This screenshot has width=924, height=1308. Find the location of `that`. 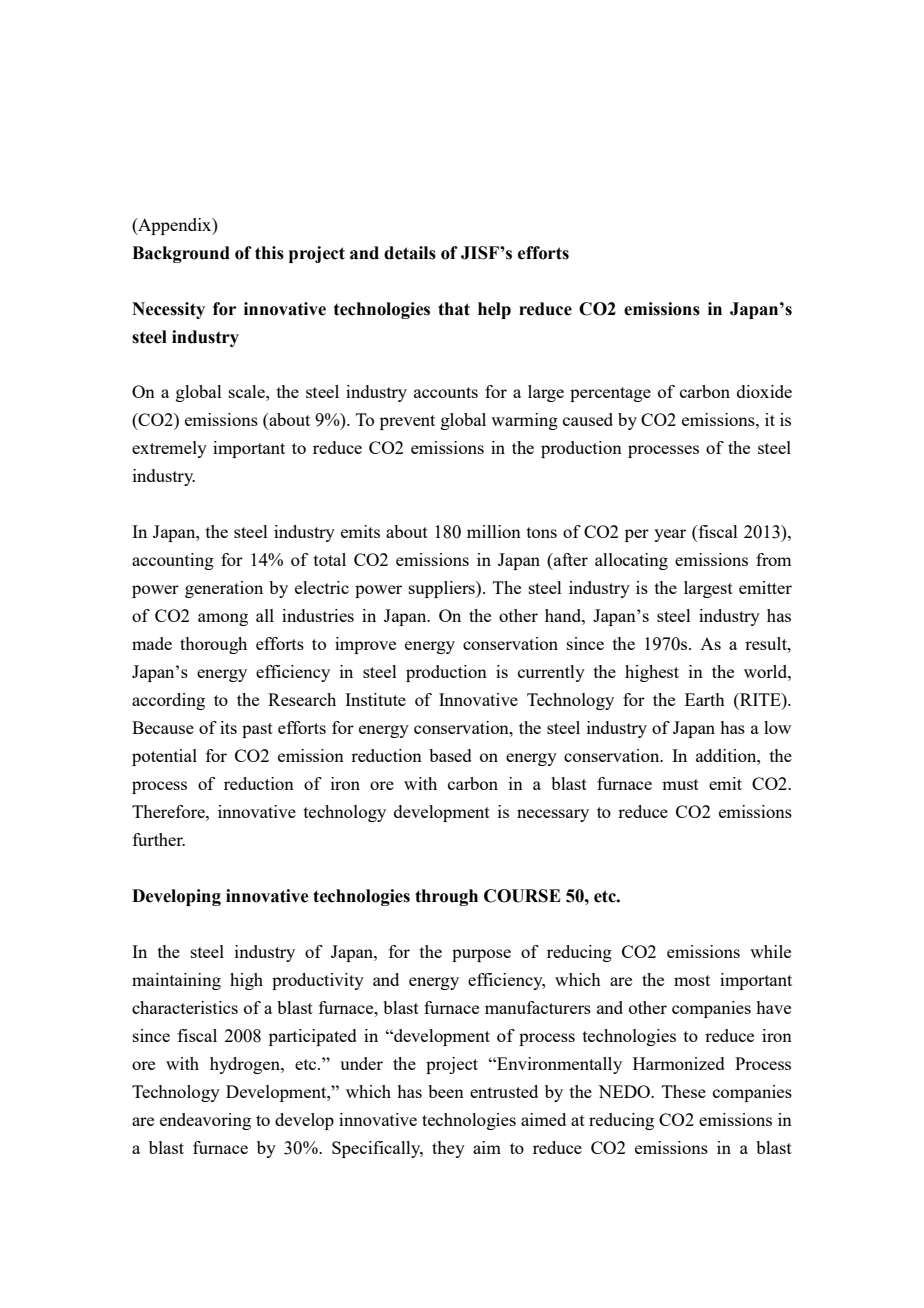

that is located at coordinates (454, 309).
